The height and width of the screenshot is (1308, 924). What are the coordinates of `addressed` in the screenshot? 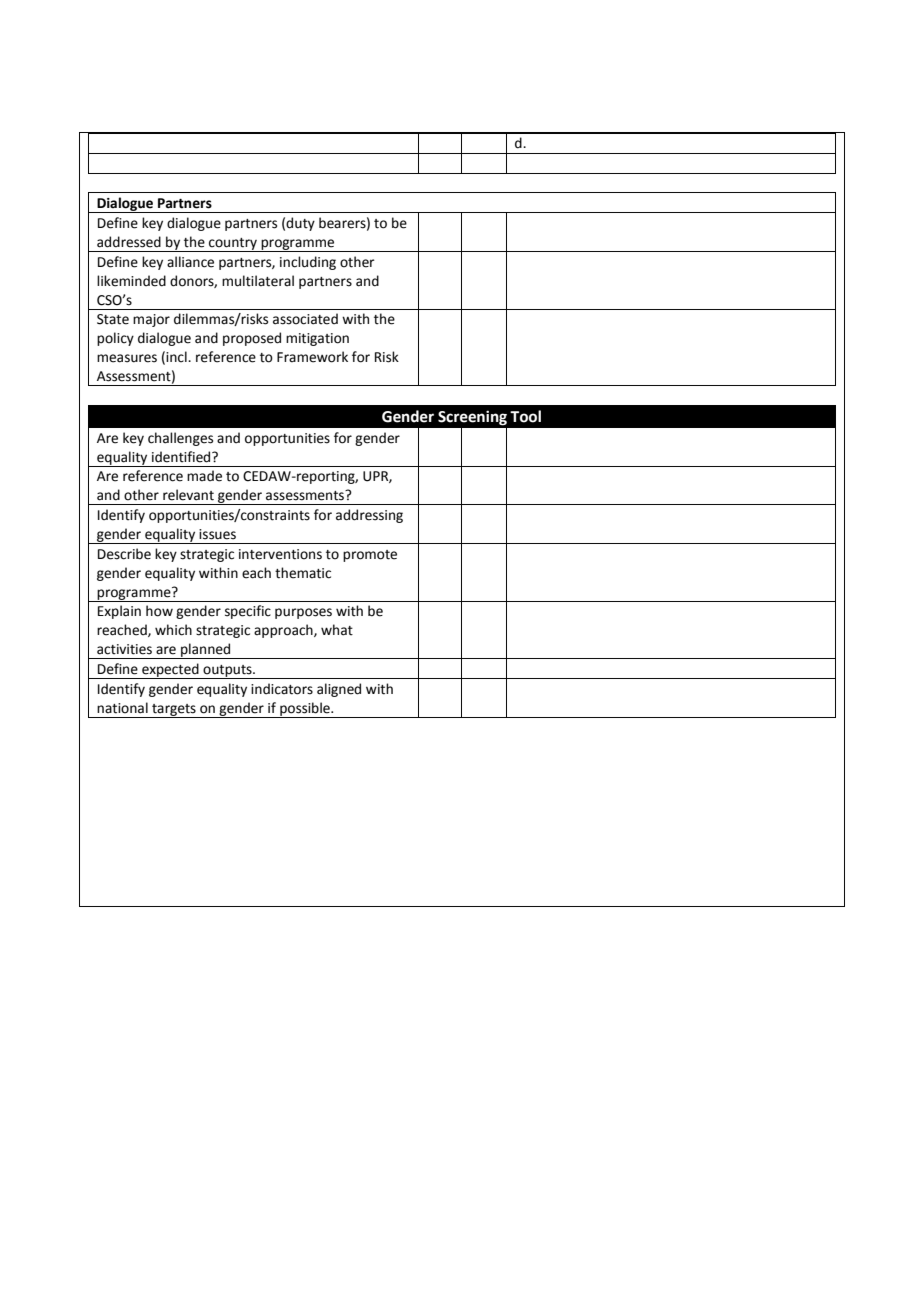 It's located at (129, 242).
